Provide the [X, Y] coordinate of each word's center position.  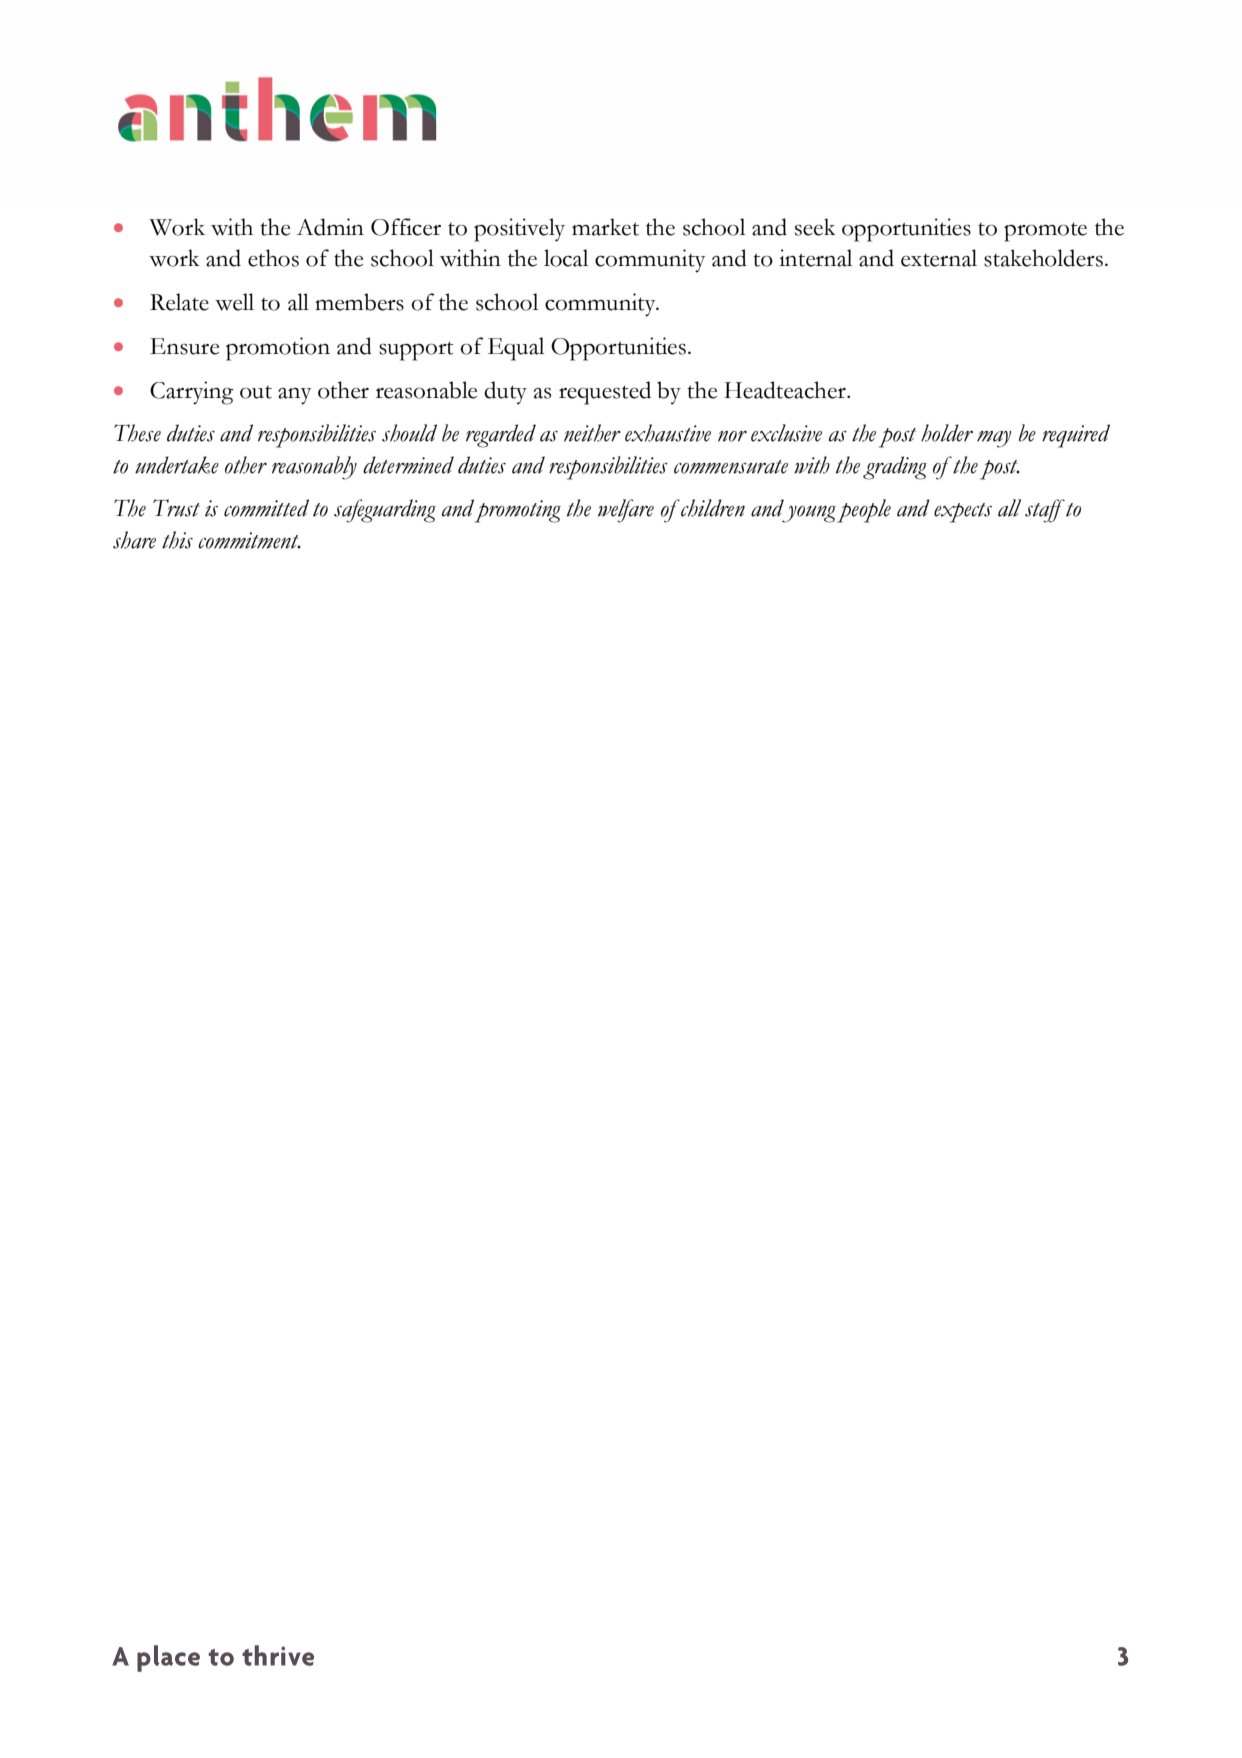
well [234, 302]
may [994, 439]
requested [605, 393]
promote [1045, 232]
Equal [516, 349]
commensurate [731, 467]
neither [592, 433]
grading [895, 468]
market [605, 227]
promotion [278, 349]
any [295, 396]
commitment [249, 540]
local [566, 258]
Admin [330, 227]
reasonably [314, 468]
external [939, 258]
